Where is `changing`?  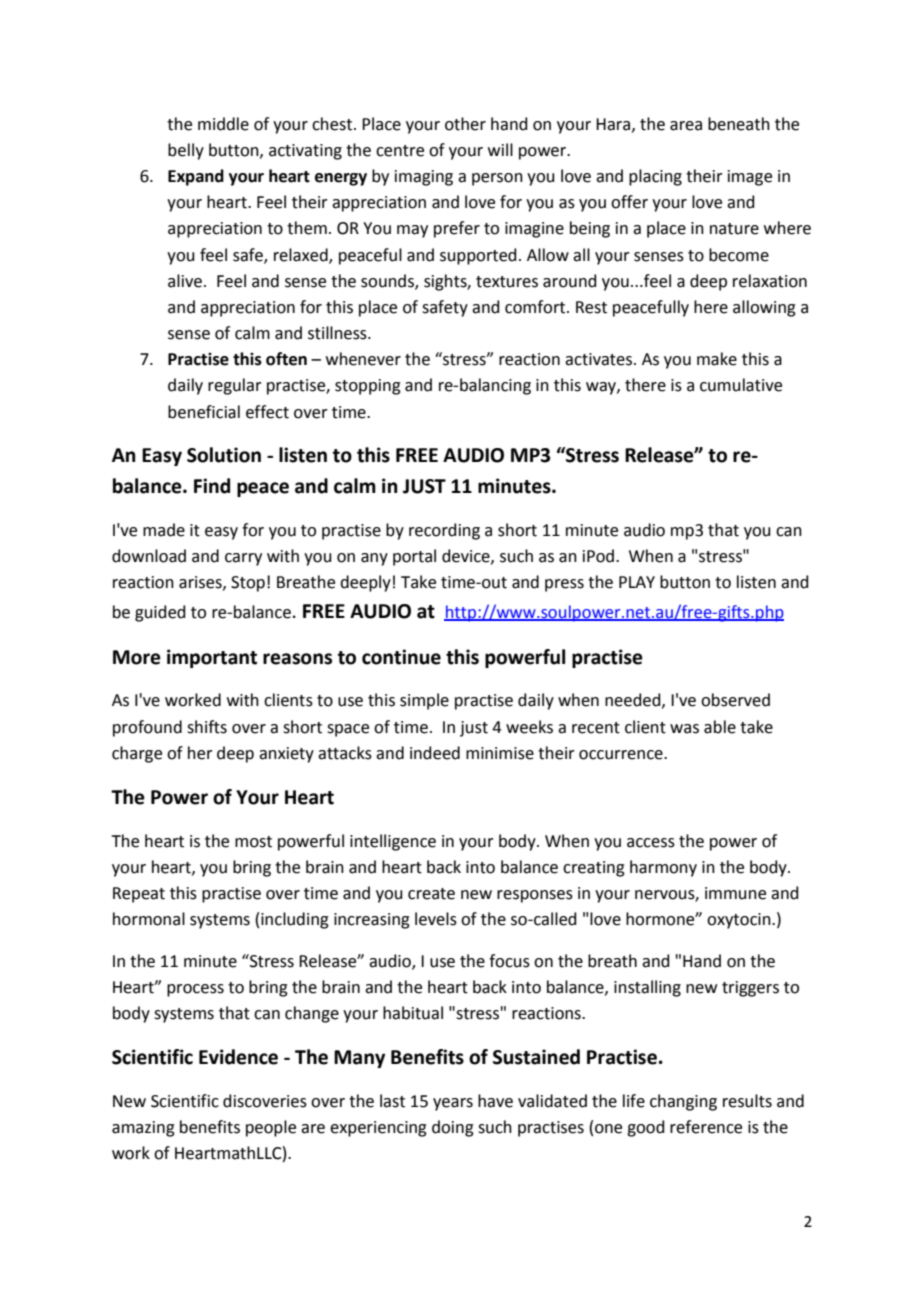 changing is located at coordinates (683, 1102).
